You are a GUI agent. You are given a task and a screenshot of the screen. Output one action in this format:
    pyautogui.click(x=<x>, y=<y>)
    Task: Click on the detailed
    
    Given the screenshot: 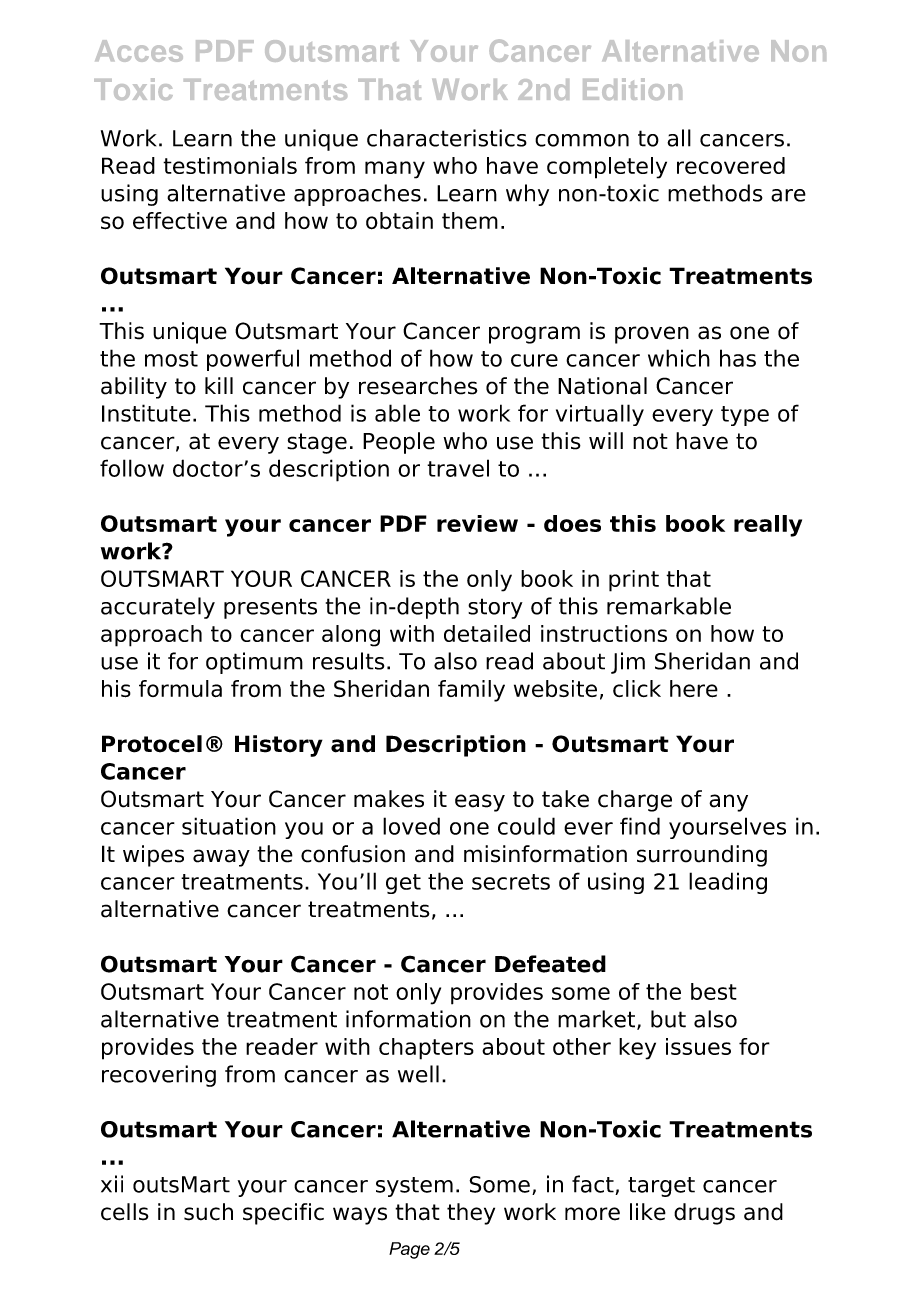 What is the action you would take?
    pyautogui.click(x=487, y=633)
